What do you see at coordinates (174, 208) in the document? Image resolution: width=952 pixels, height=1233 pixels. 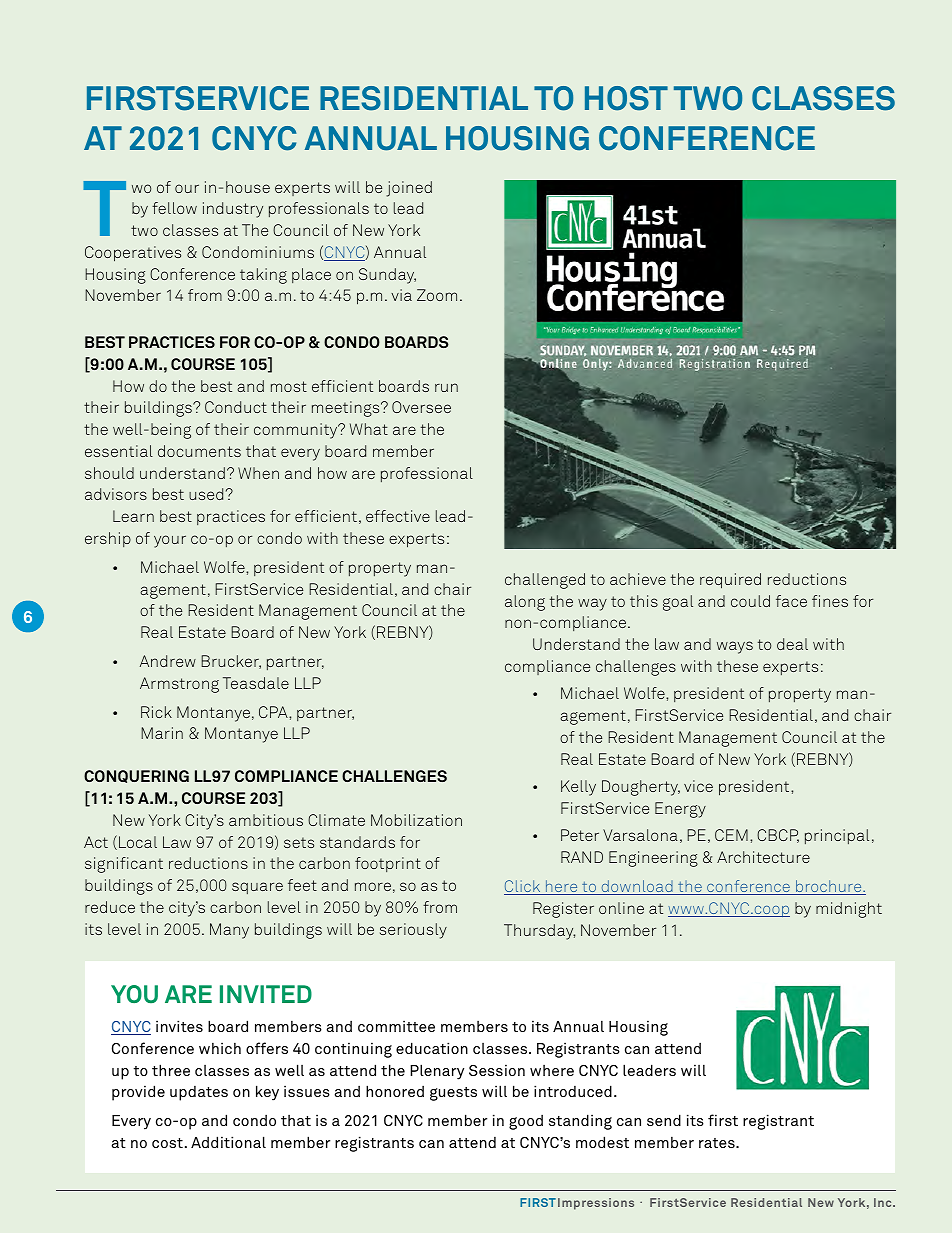 I see `fellow` at bounding box center [174, 208].
